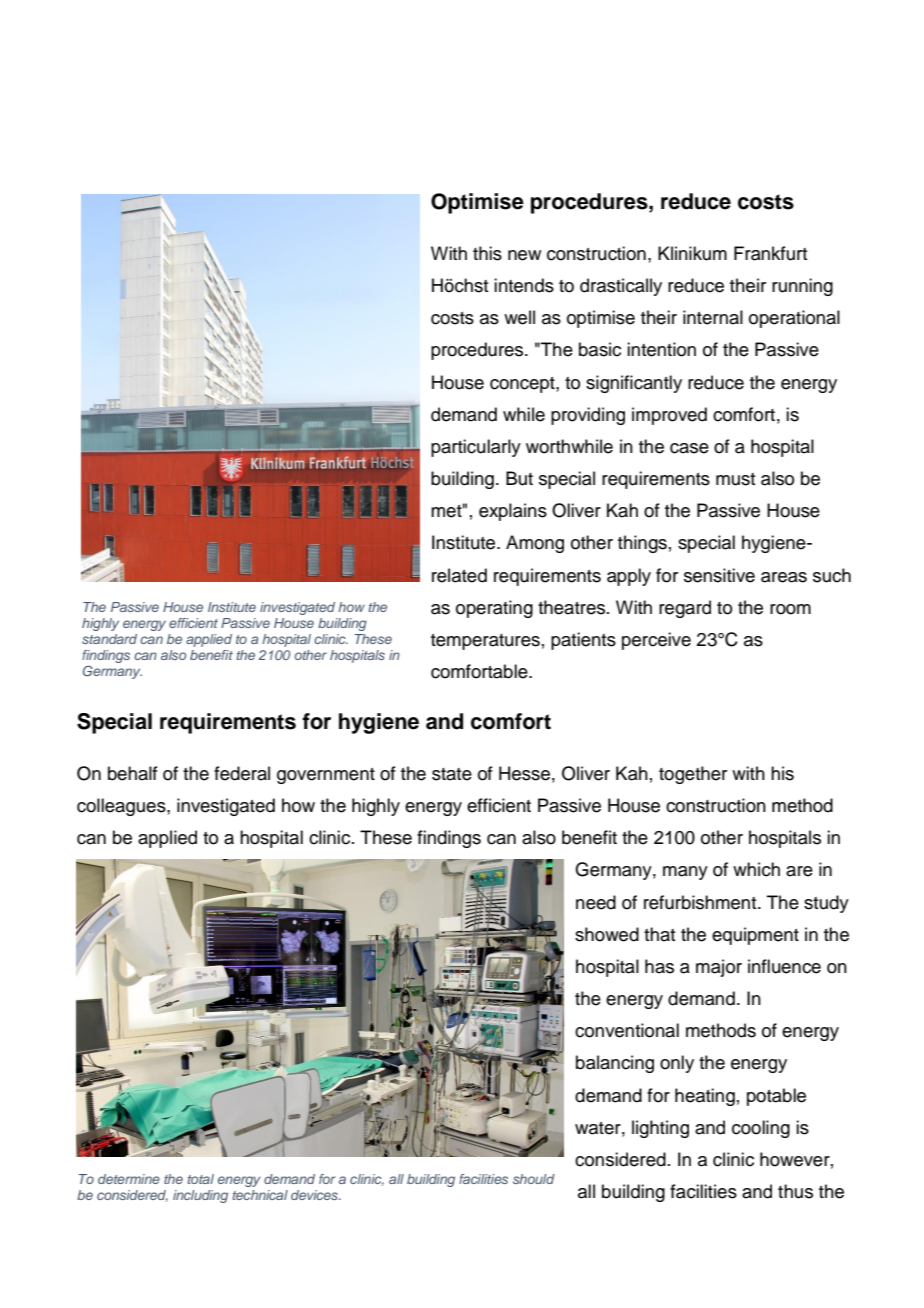 The image size is (924, 1308). Describe the element at coordinates (770, 253) in the screenshot. I see `Frankfurt` at that location.
